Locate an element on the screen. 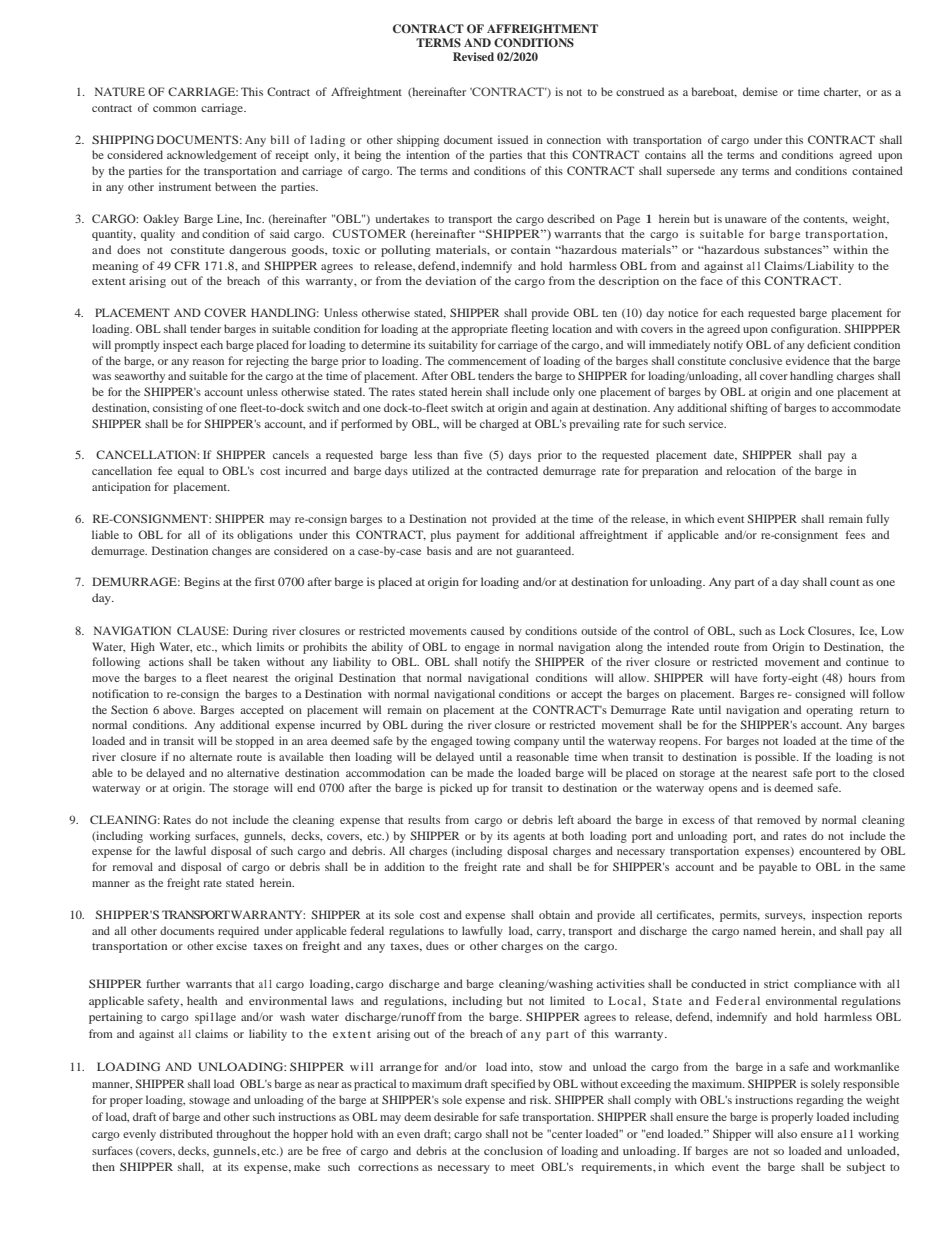  Revised is located at coordinates (473, 56).
